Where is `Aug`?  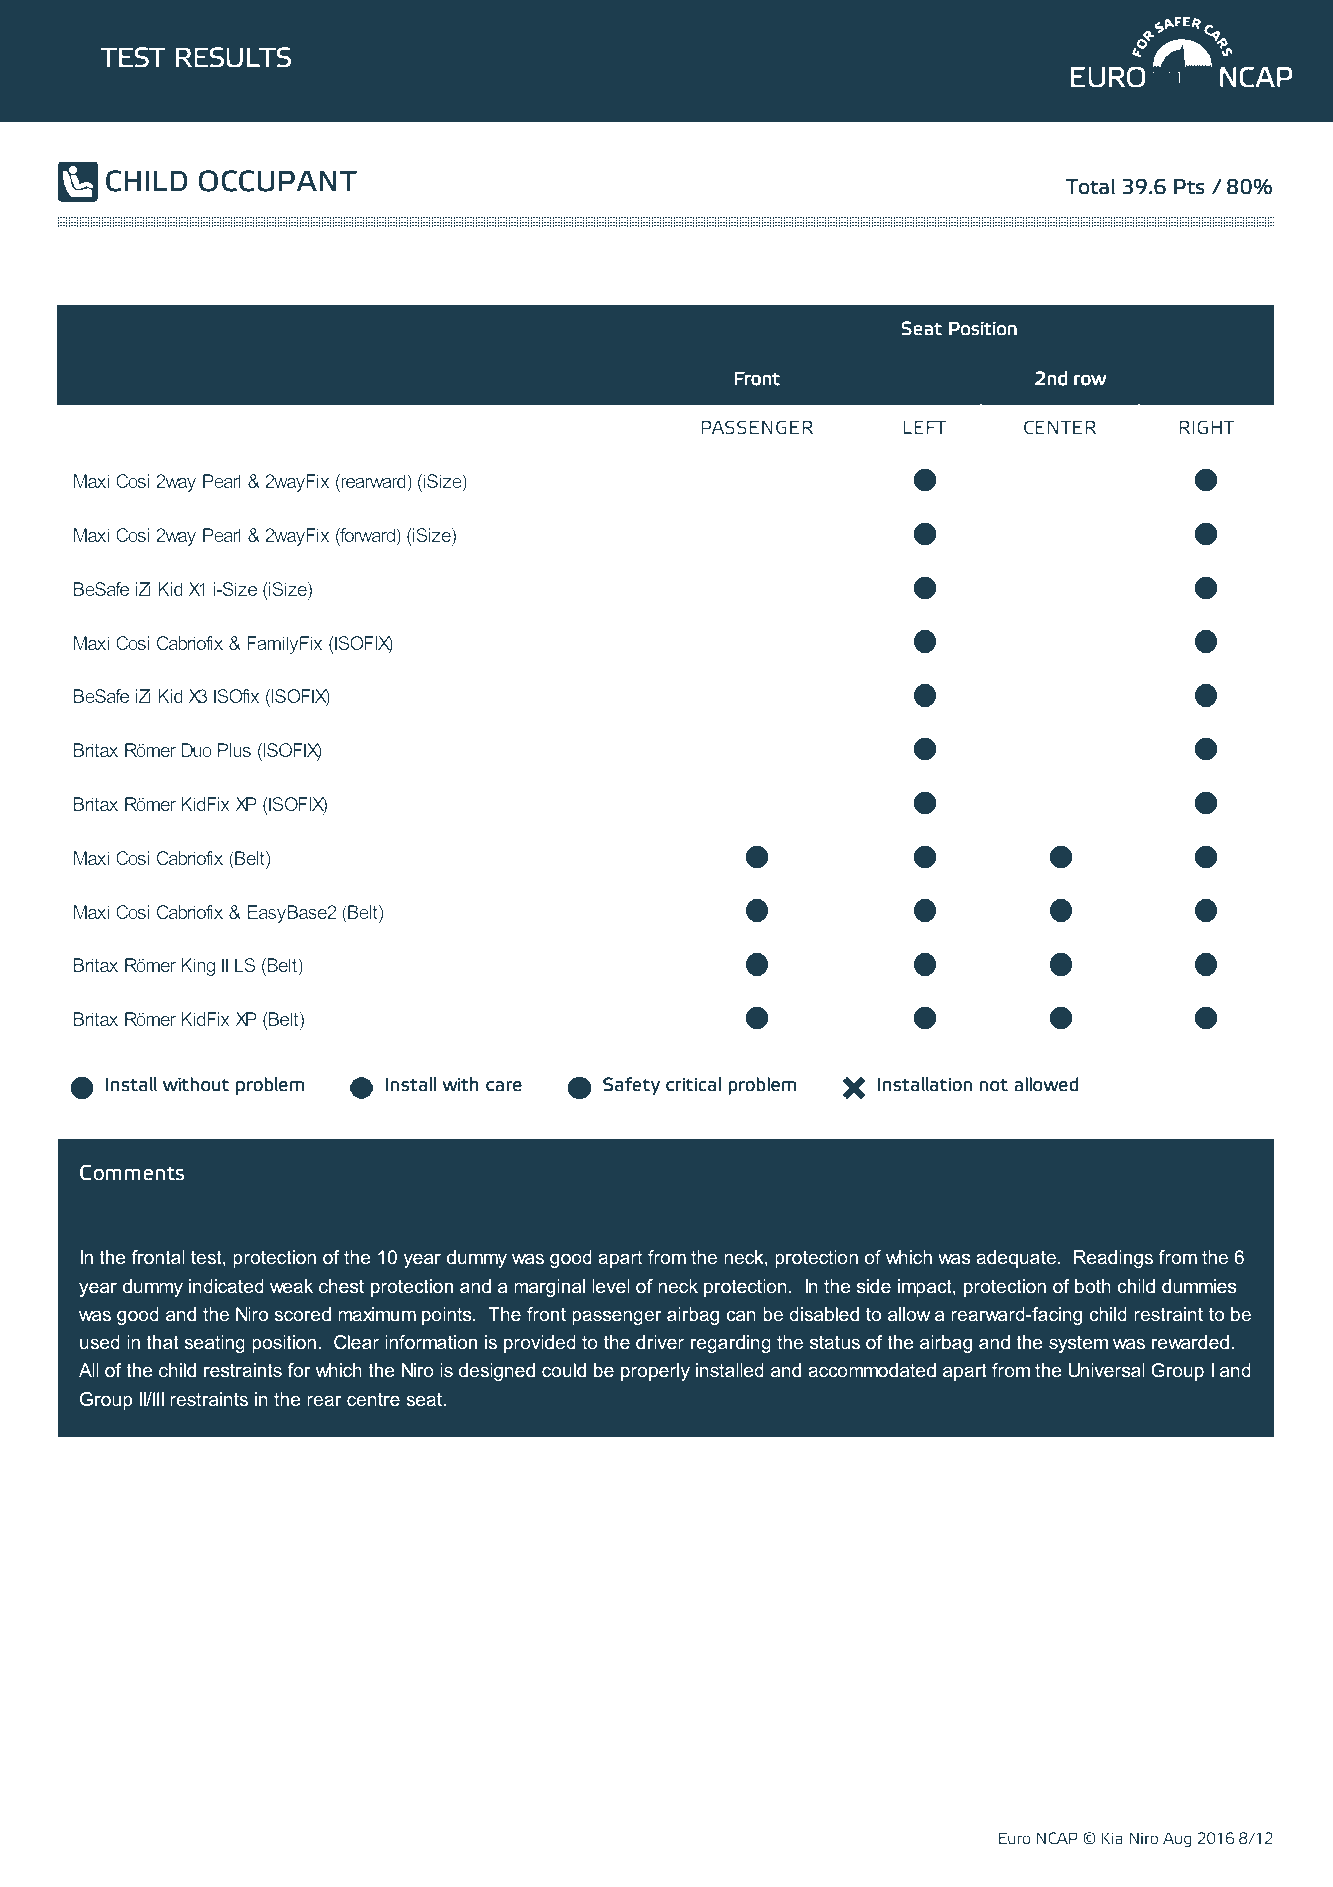 Aug is located at coordinates (1177, 1840).
